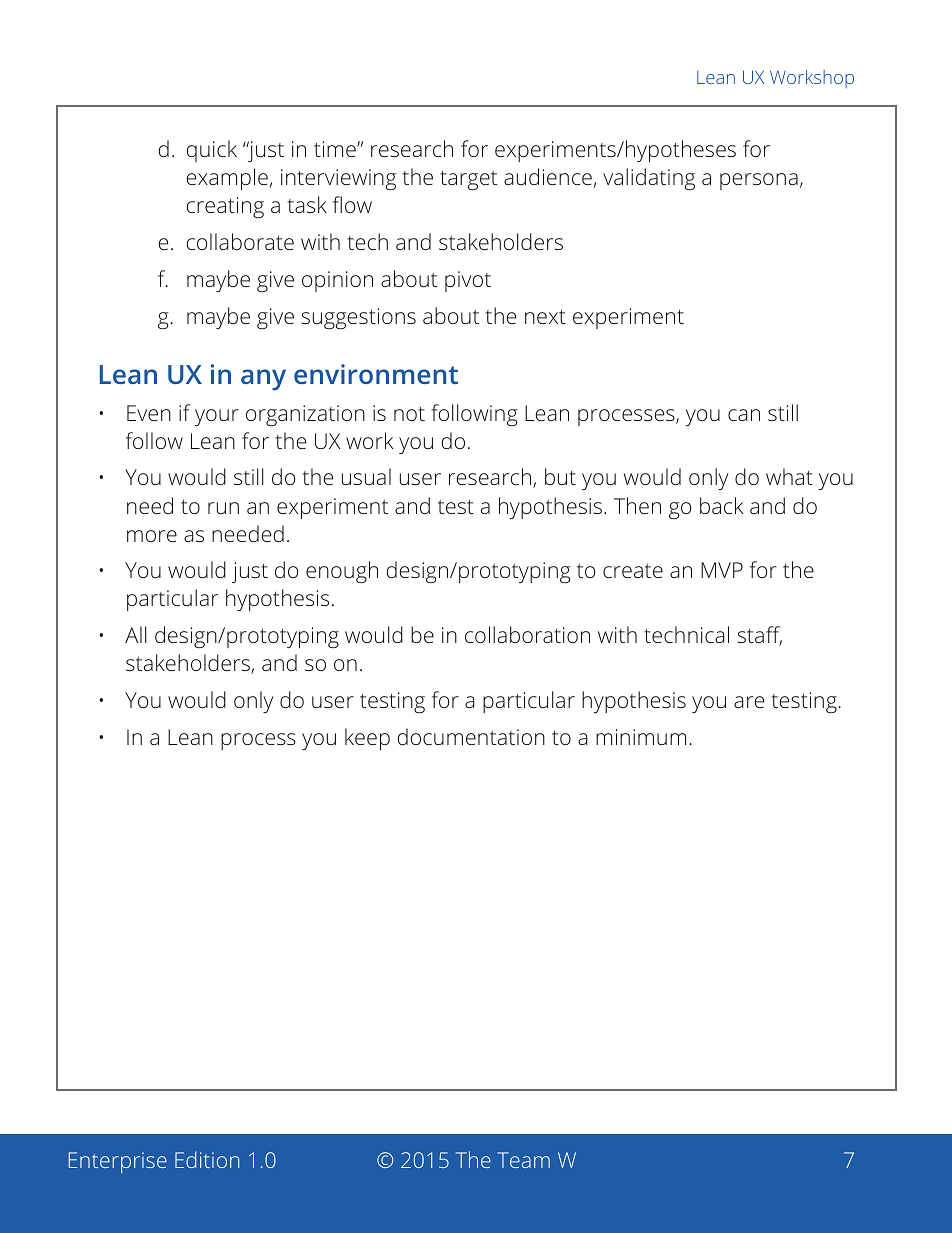 The height and width of the screenshot is (1233, 952). I want to click on Edition, so click(207, 1159).
